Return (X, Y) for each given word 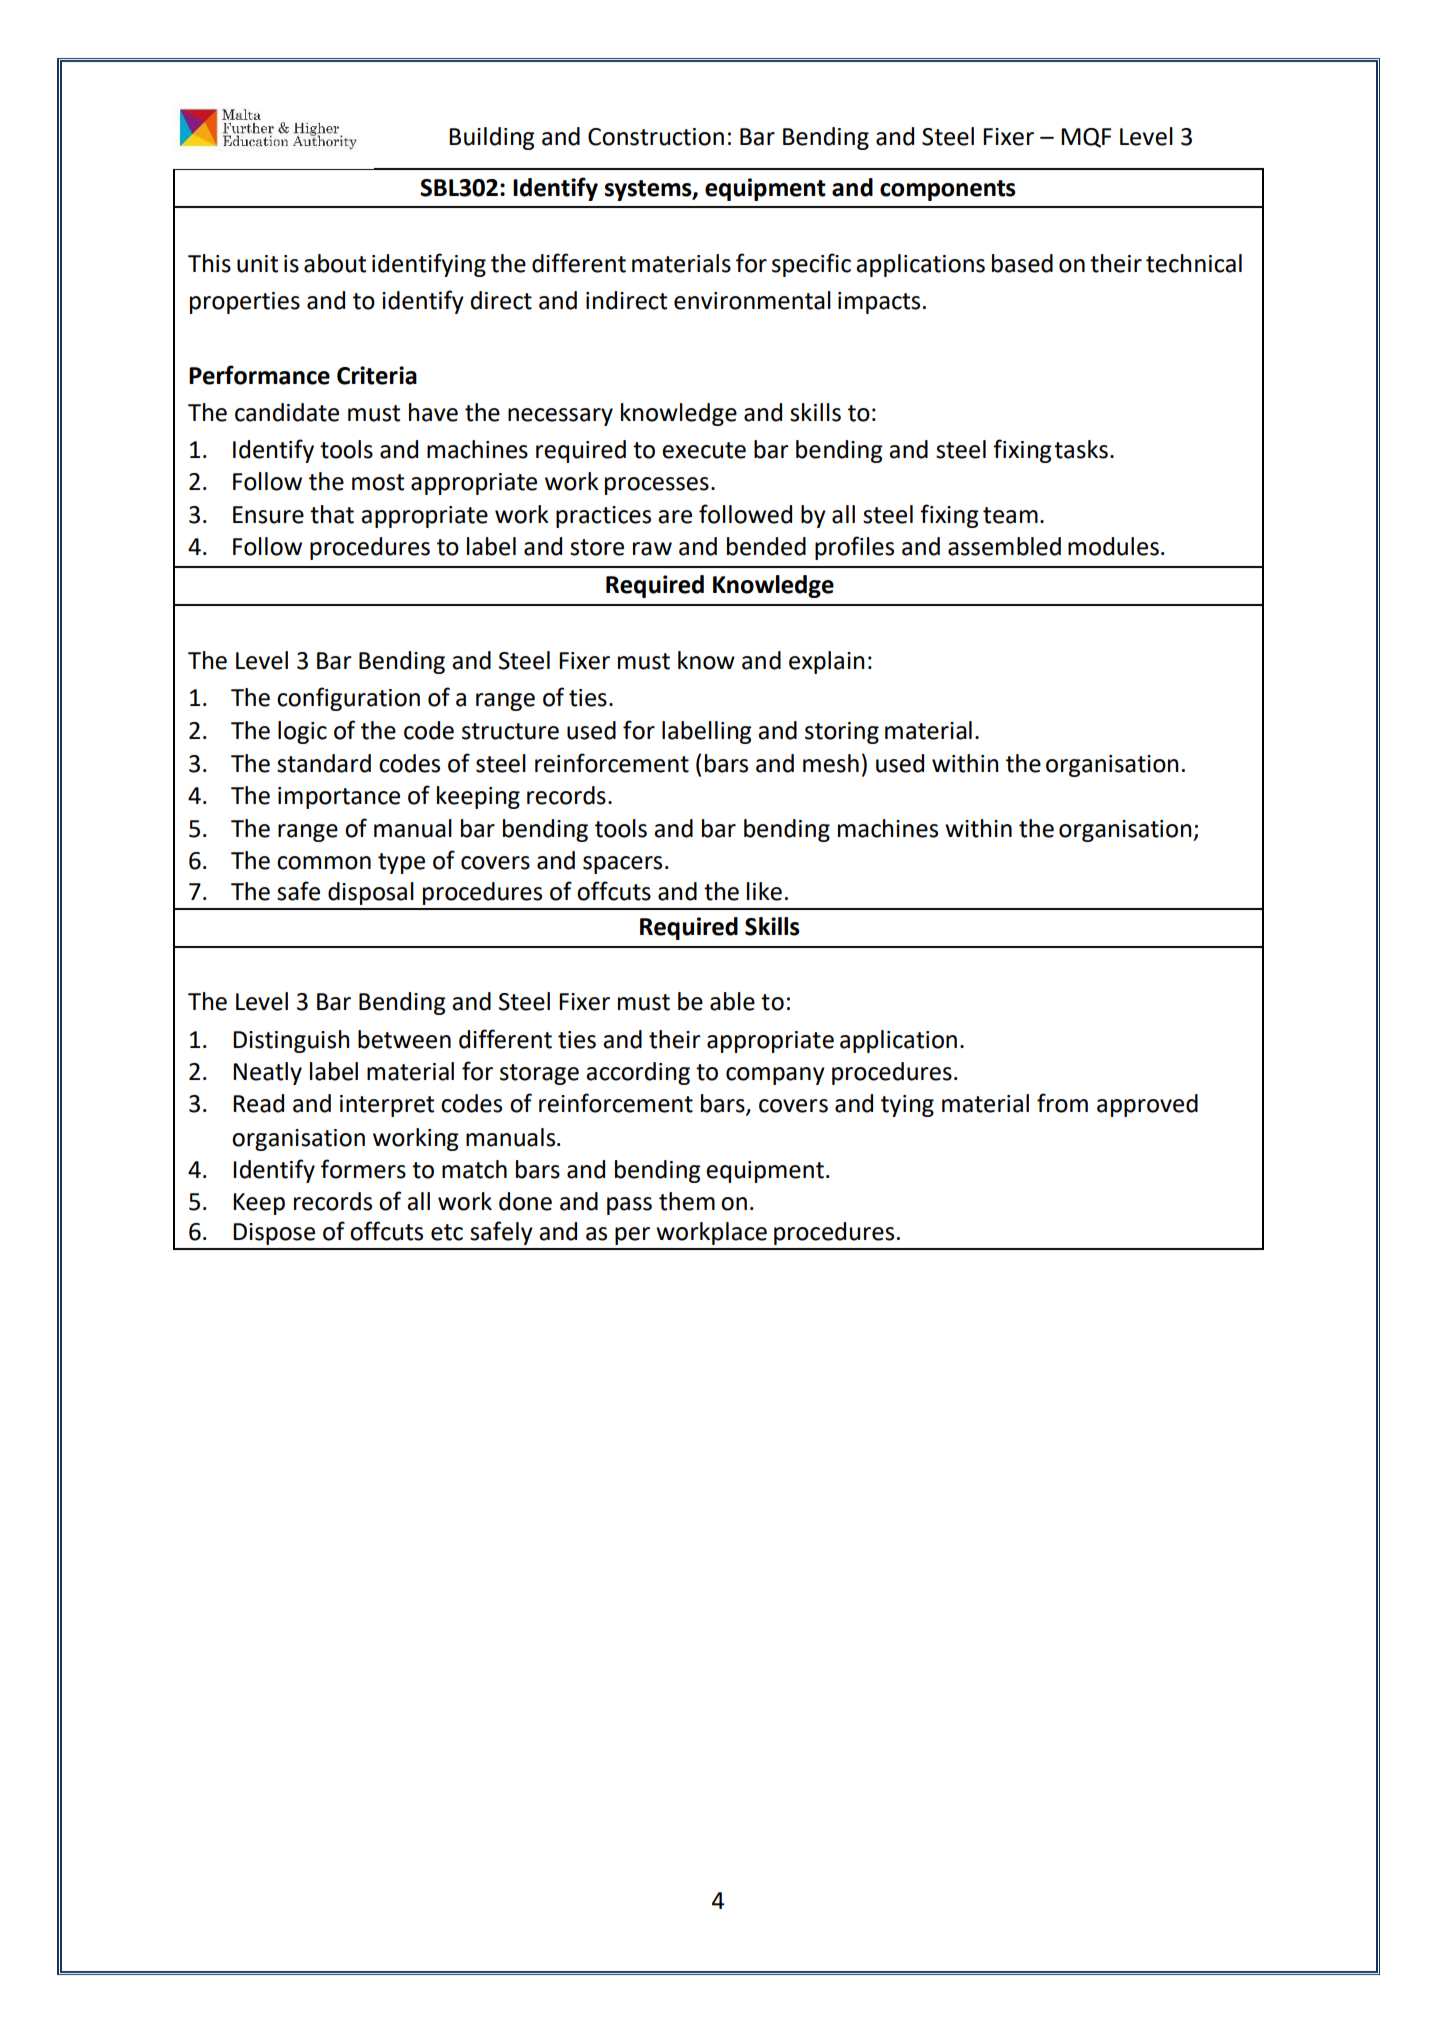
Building (492, 138)
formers (363, 1169)
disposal (371, 893)
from (1062, 1103)
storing (842, 733)
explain (827, 662)
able (732, 1001)
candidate (287, 412)
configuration (348, 699)
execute (704, 450)
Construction (656, 137)
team (1010, 515)
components (948, 190)
